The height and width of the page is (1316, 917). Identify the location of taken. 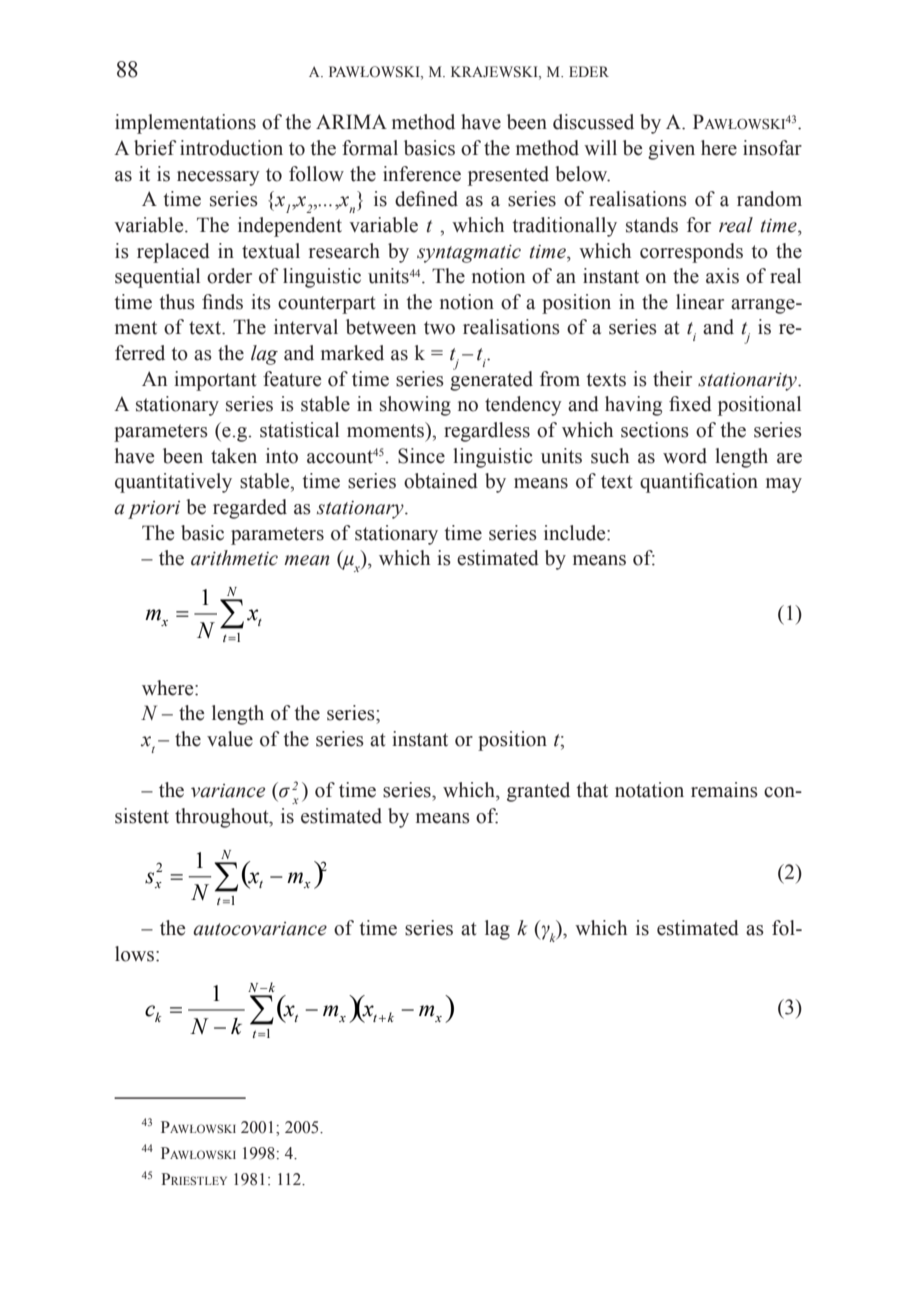
(234, 456).
